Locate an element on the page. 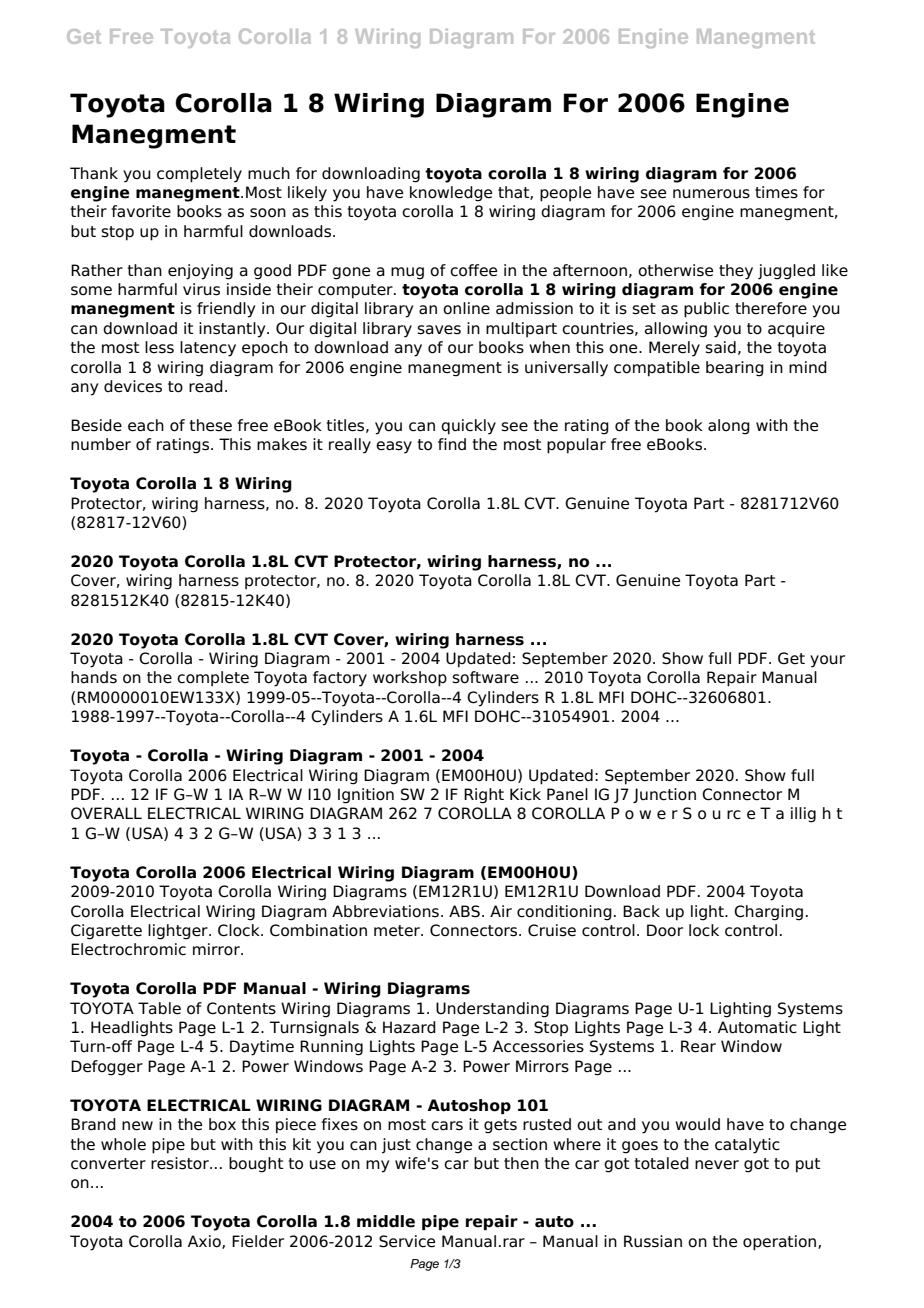  Axio is located at coordinates (205, 1242).
